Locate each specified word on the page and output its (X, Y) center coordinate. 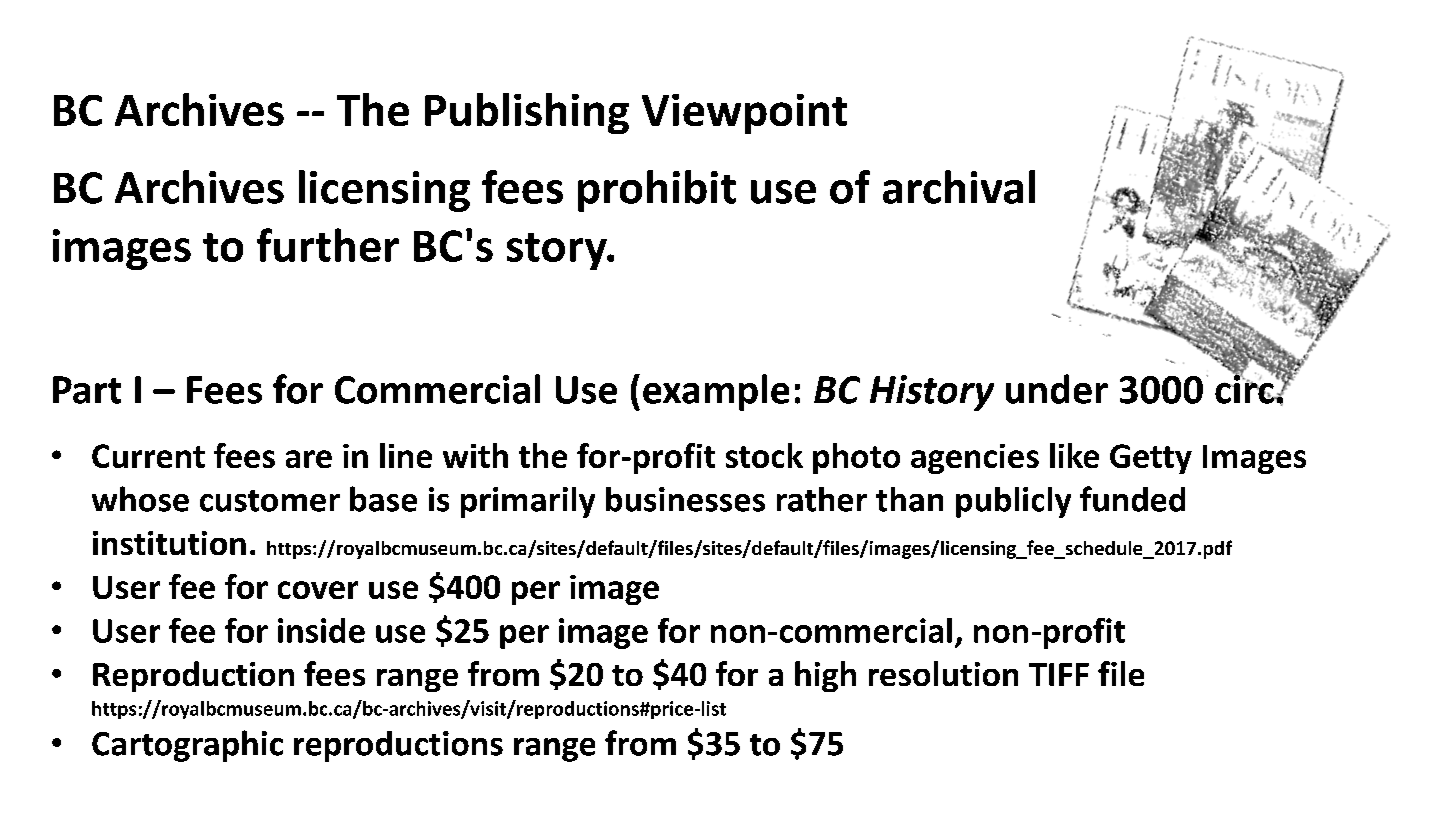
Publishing (527, 113)
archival (959, 187)
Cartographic (187, 746)
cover (318, 590)
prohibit (657, 191)
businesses (685, 499)
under (1057, 389)
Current (148, 456)
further (328, 245)
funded (1132, 499)
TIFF (1059, 674)
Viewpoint (744, 114)
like (1074, 455)
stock (764, 455)
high (825, 676)
